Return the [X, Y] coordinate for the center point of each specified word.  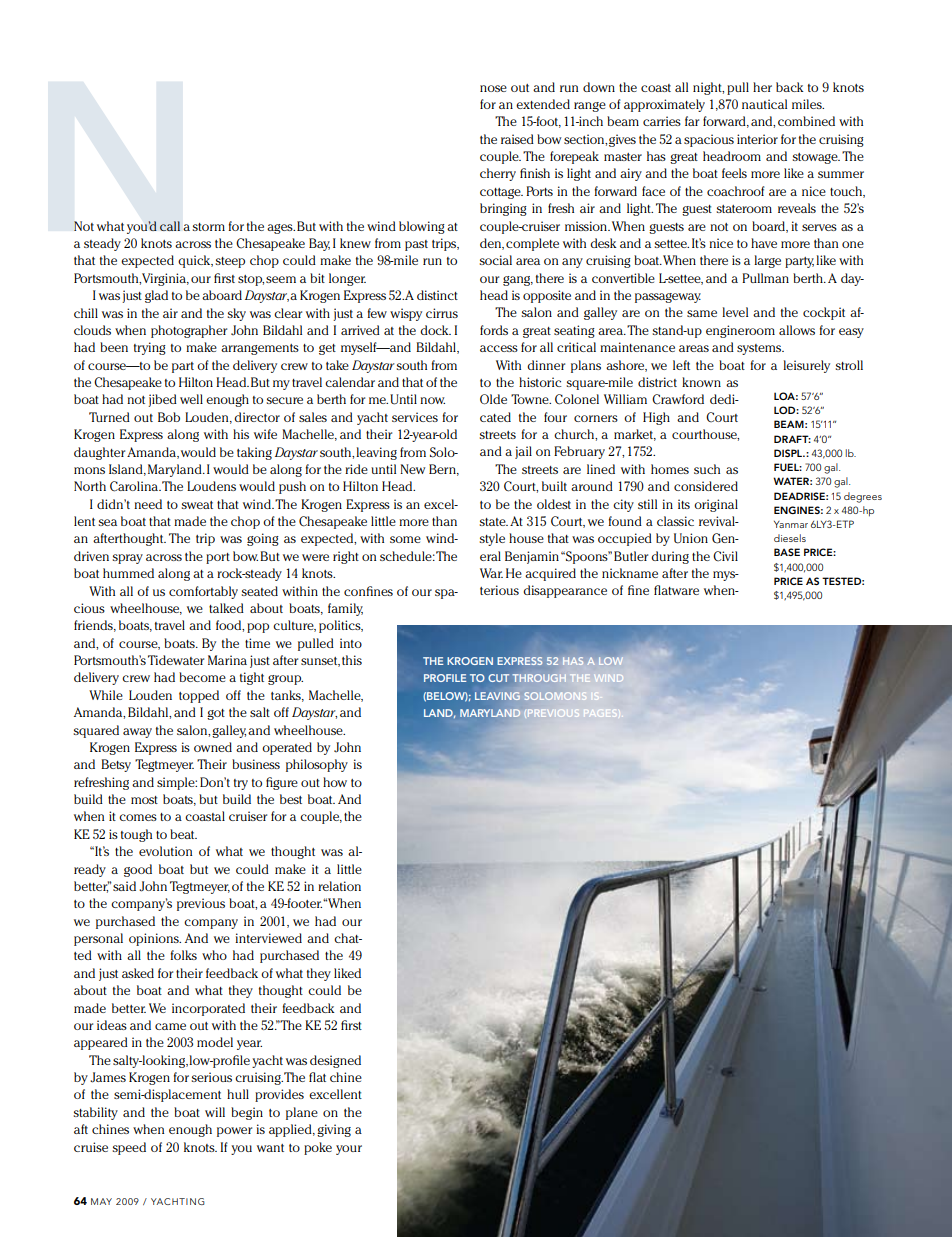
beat [183, 834]
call [170, 226]
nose [493, 88]
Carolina [135, 486]
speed [129, 1148]
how [335, 782]
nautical [764, 104]
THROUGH [539, 678]
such [707, 469]
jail [523, 452]
